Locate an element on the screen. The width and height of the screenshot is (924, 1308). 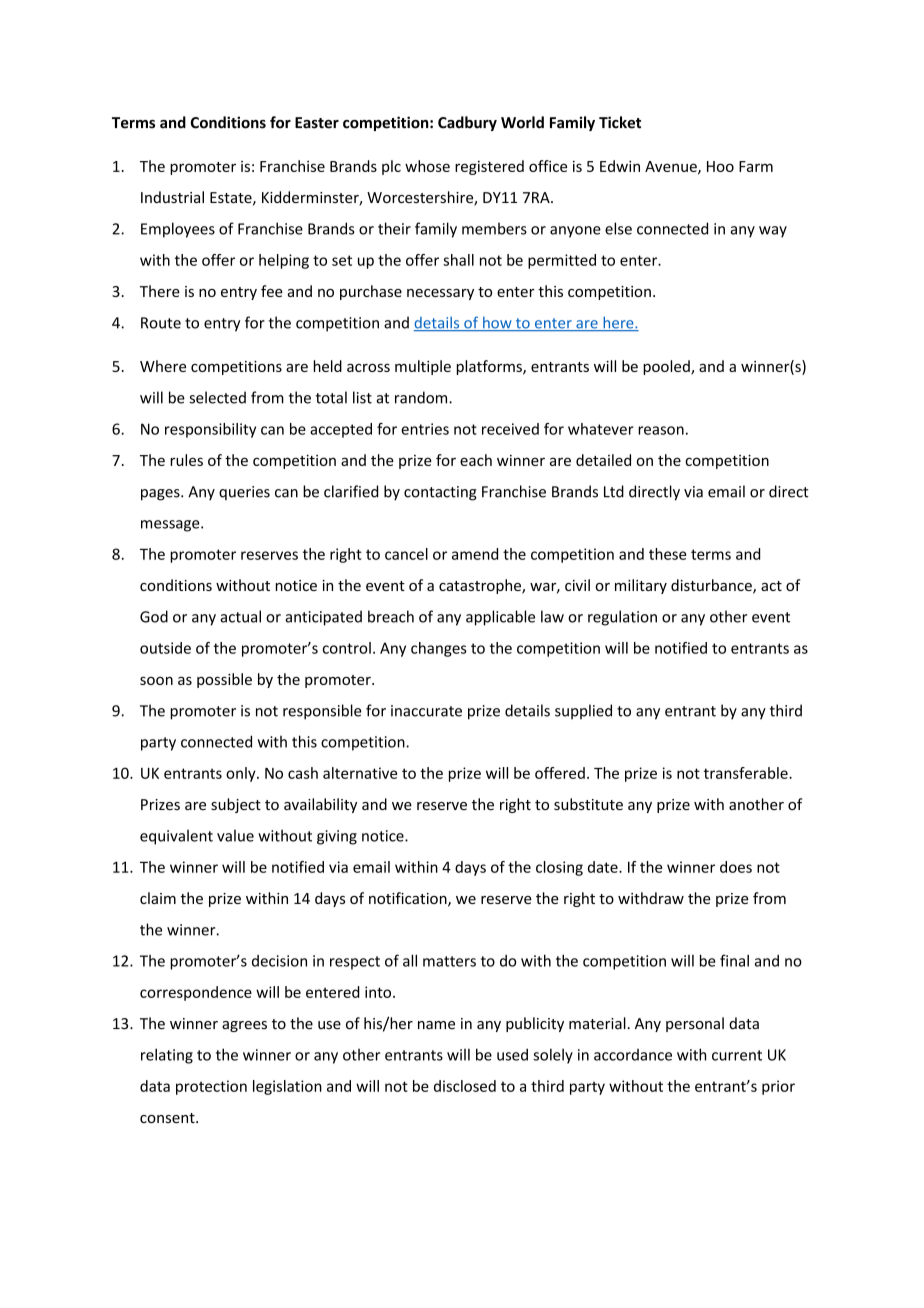
does is located at coordinates (736, 867).
